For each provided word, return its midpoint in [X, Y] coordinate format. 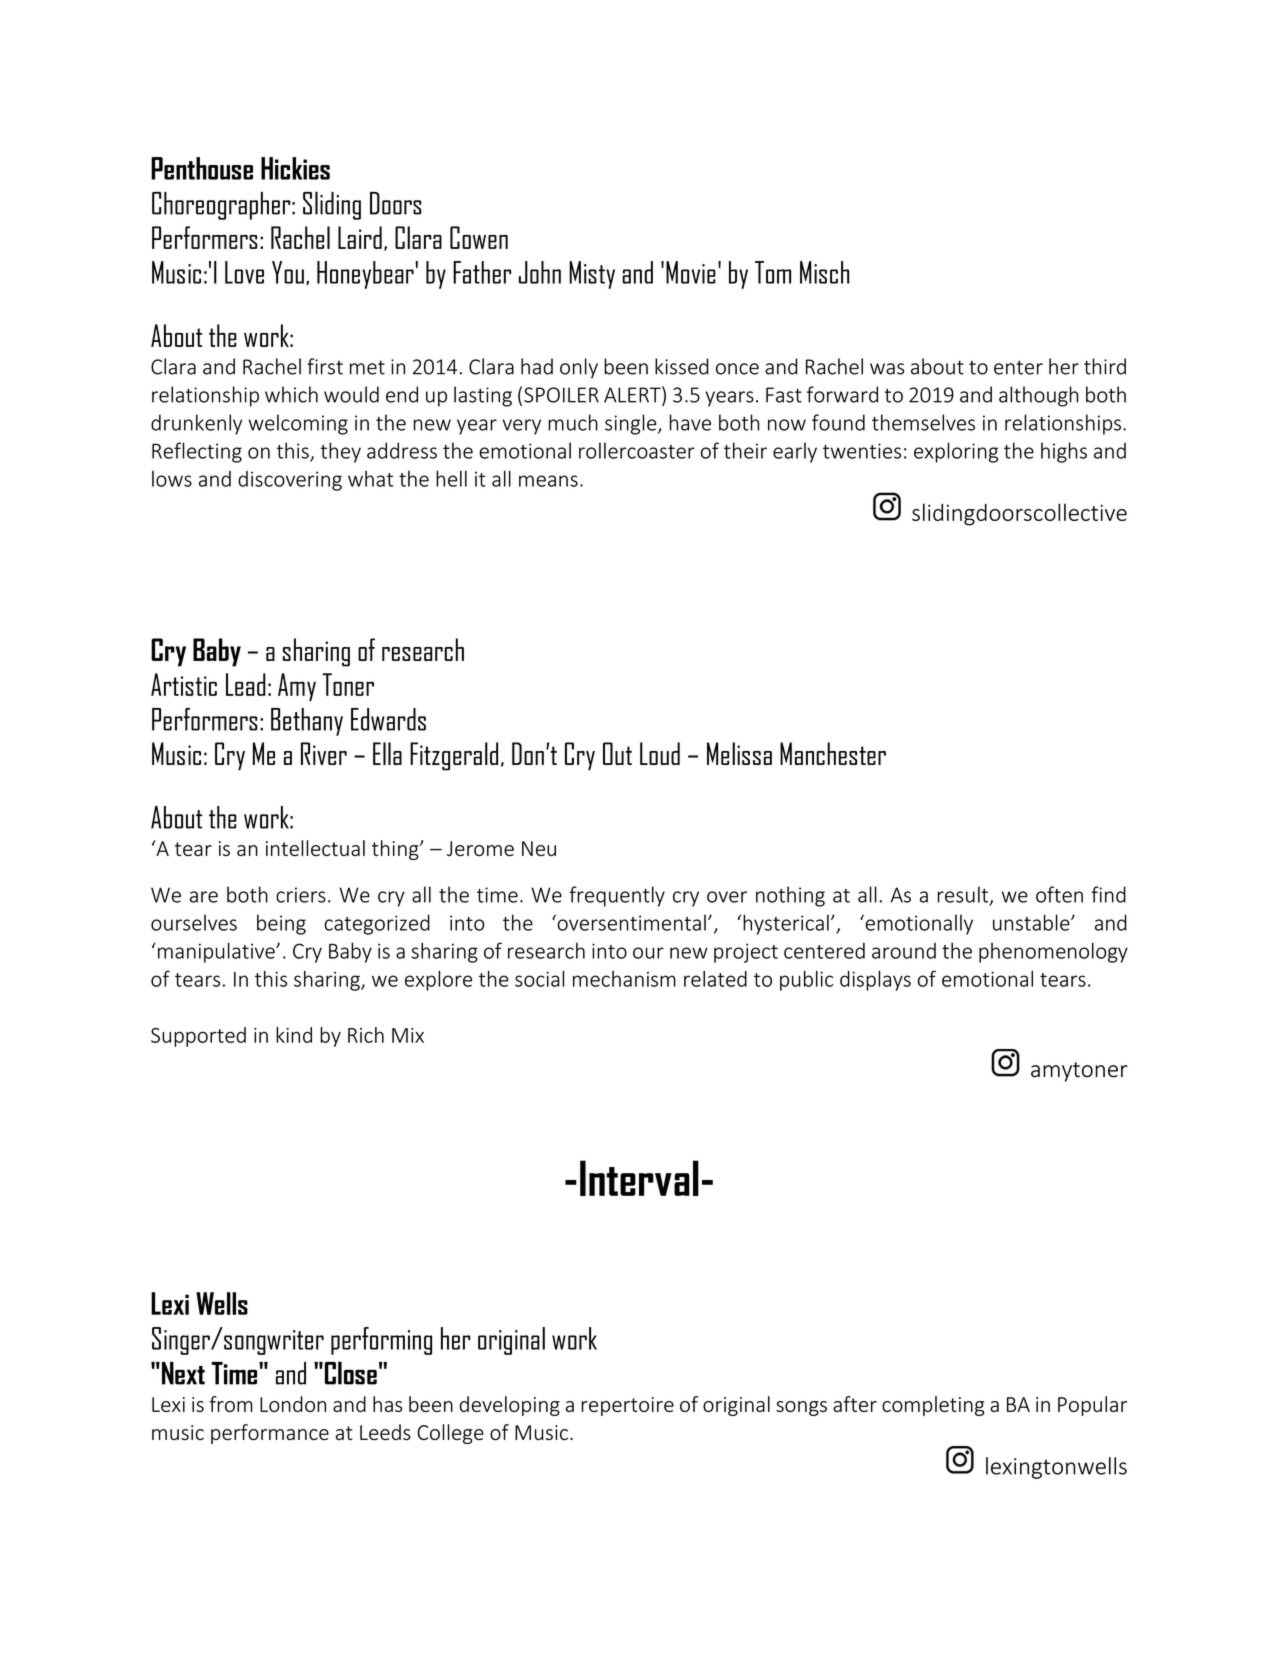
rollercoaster [637, 450]
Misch [824, 272]
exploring [956, 452]
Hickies [295, 168]
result [964, 895]
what [370, 479]
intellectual [315, 848]
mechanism [624, 979]
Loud [660, 753]
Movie [691, 272]
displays [875, 981]
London [293, 1404]
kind [294, 1035]
